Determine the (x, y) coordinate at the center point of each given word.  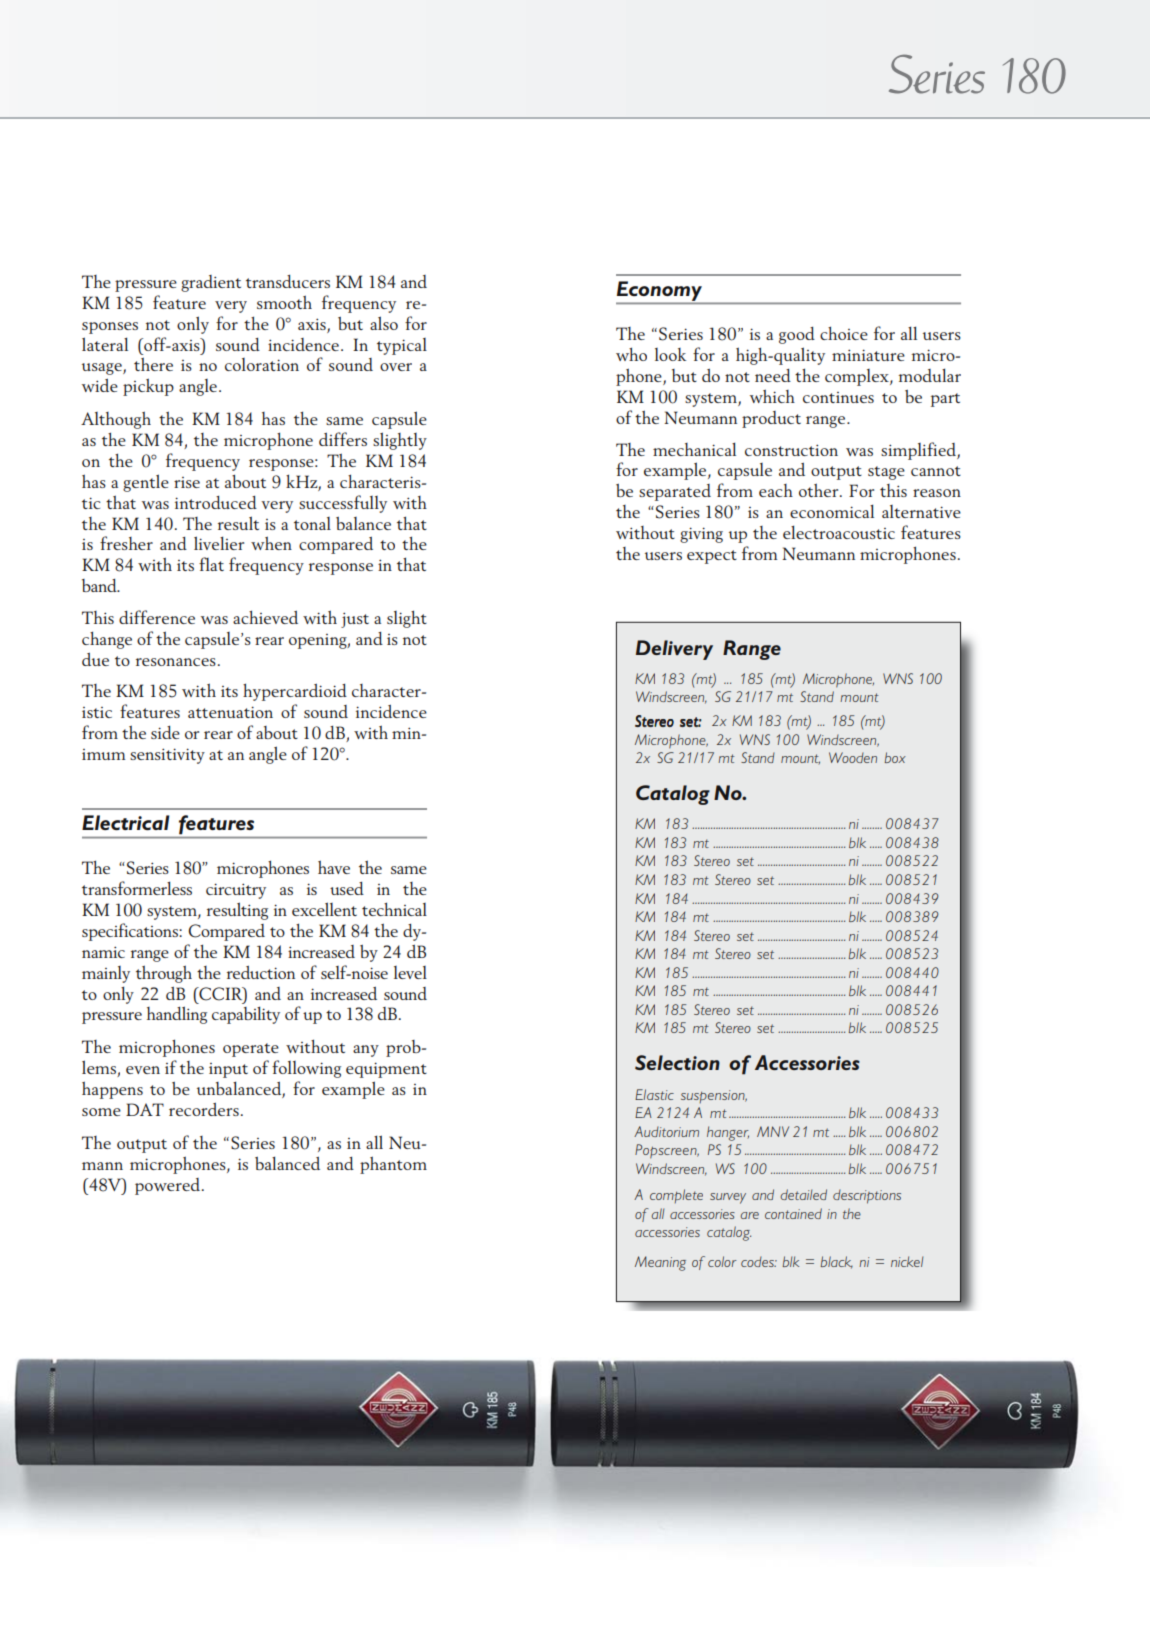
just (355, 620)
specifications (131, 932)
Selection (677, 1062)
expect (712, 557)
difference (157, 617)
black (836, 1262)
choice (844, 333)
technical (394, 909)
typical (402, 346)
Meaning (660, 1263)
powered (167, 1186)
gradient (211, 283)
